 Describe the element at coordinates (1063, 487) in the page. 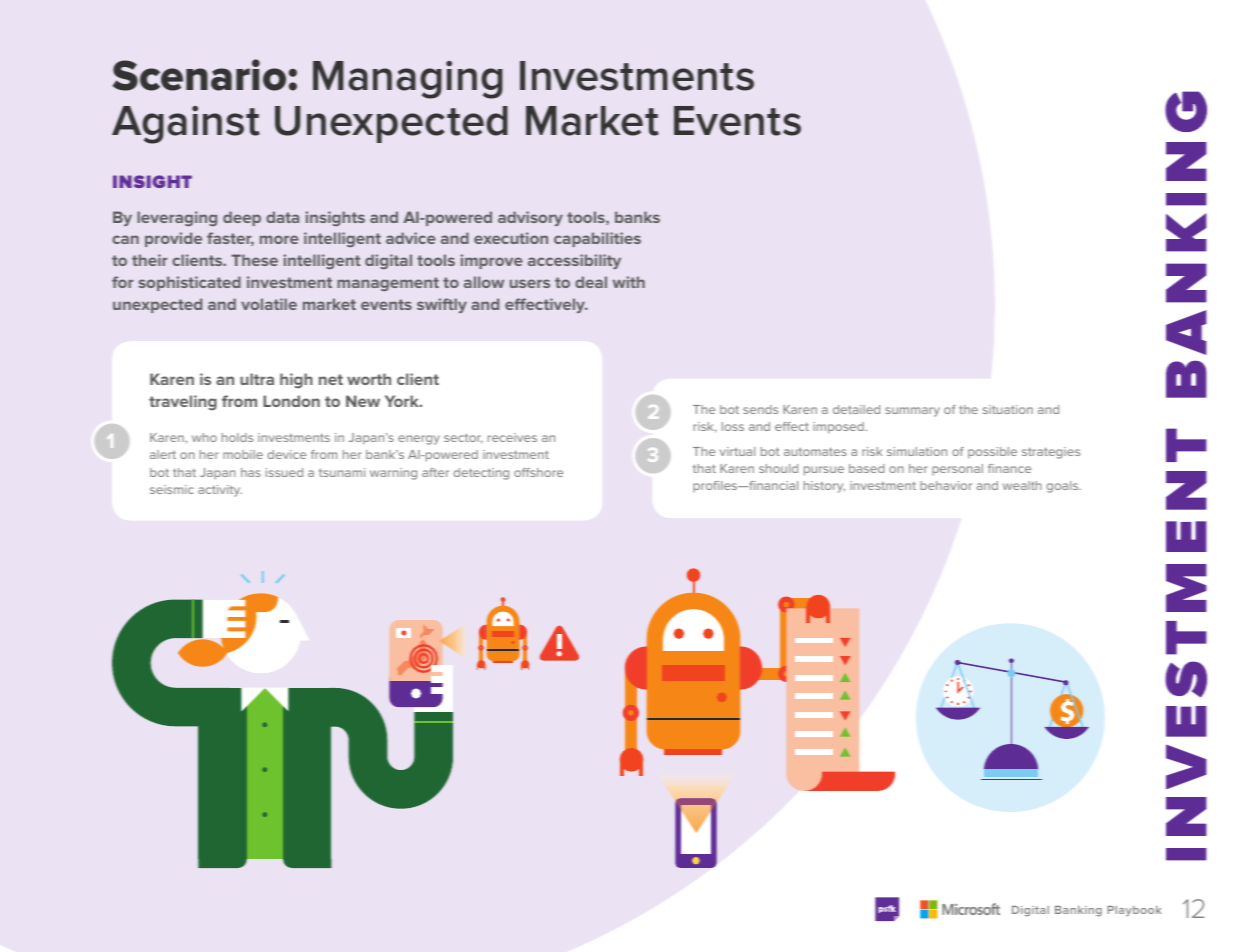

I see `goals` at that location.
